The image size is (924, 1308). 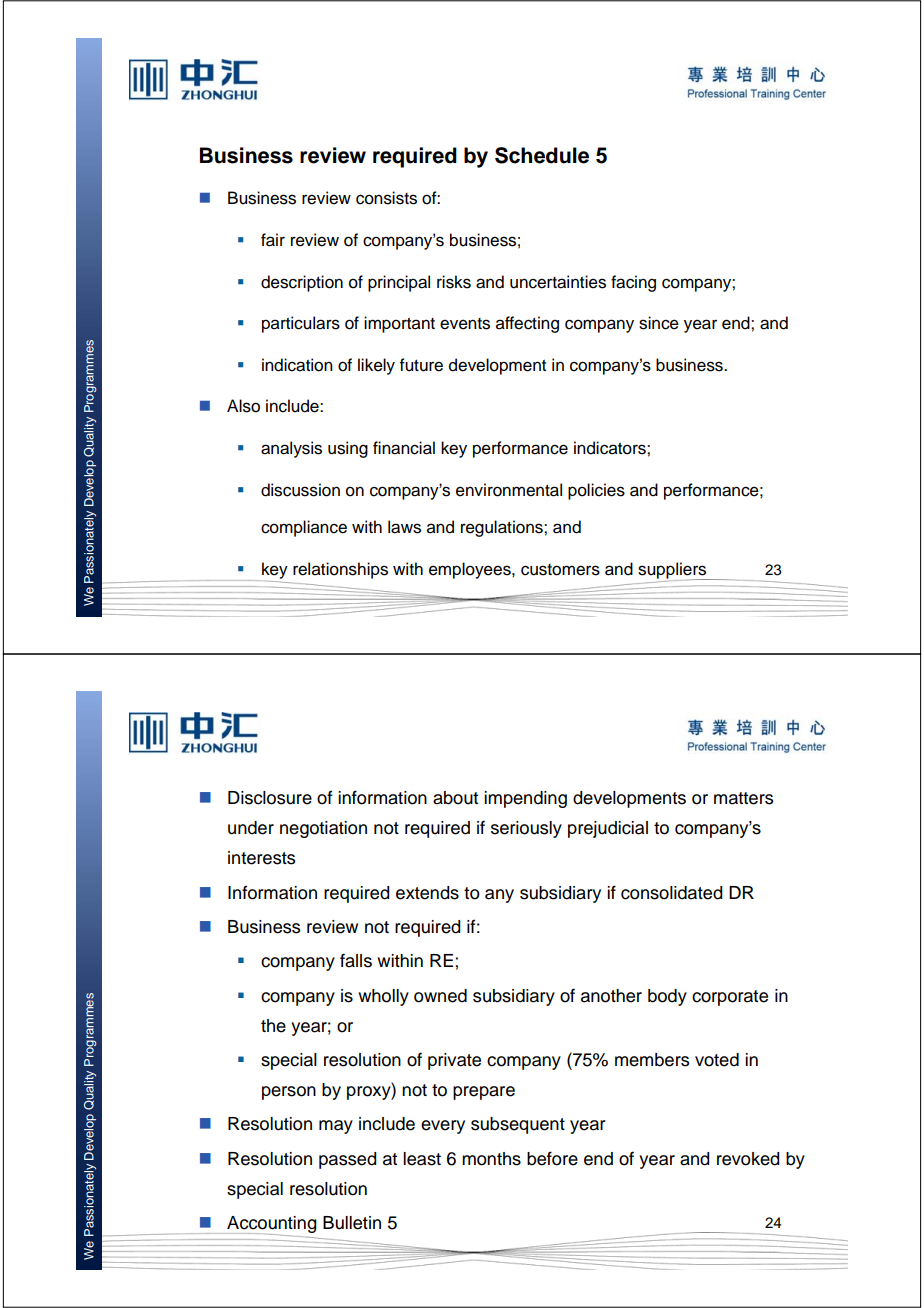 I want to click on impending, so click(x=525, y=799).
